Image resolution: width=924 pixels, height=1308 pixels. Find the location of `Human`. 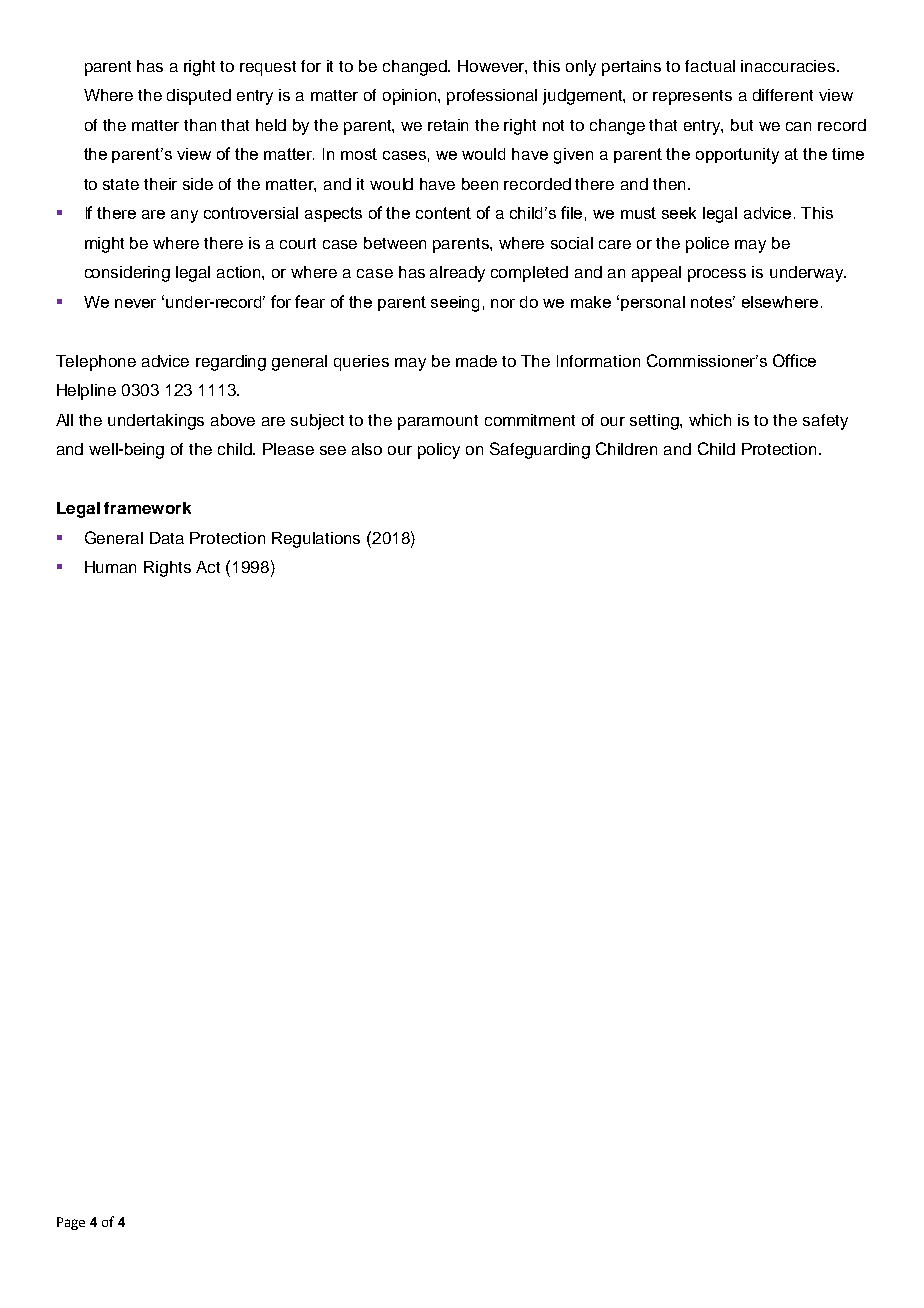

Human is located at coordinates (110, 567).
